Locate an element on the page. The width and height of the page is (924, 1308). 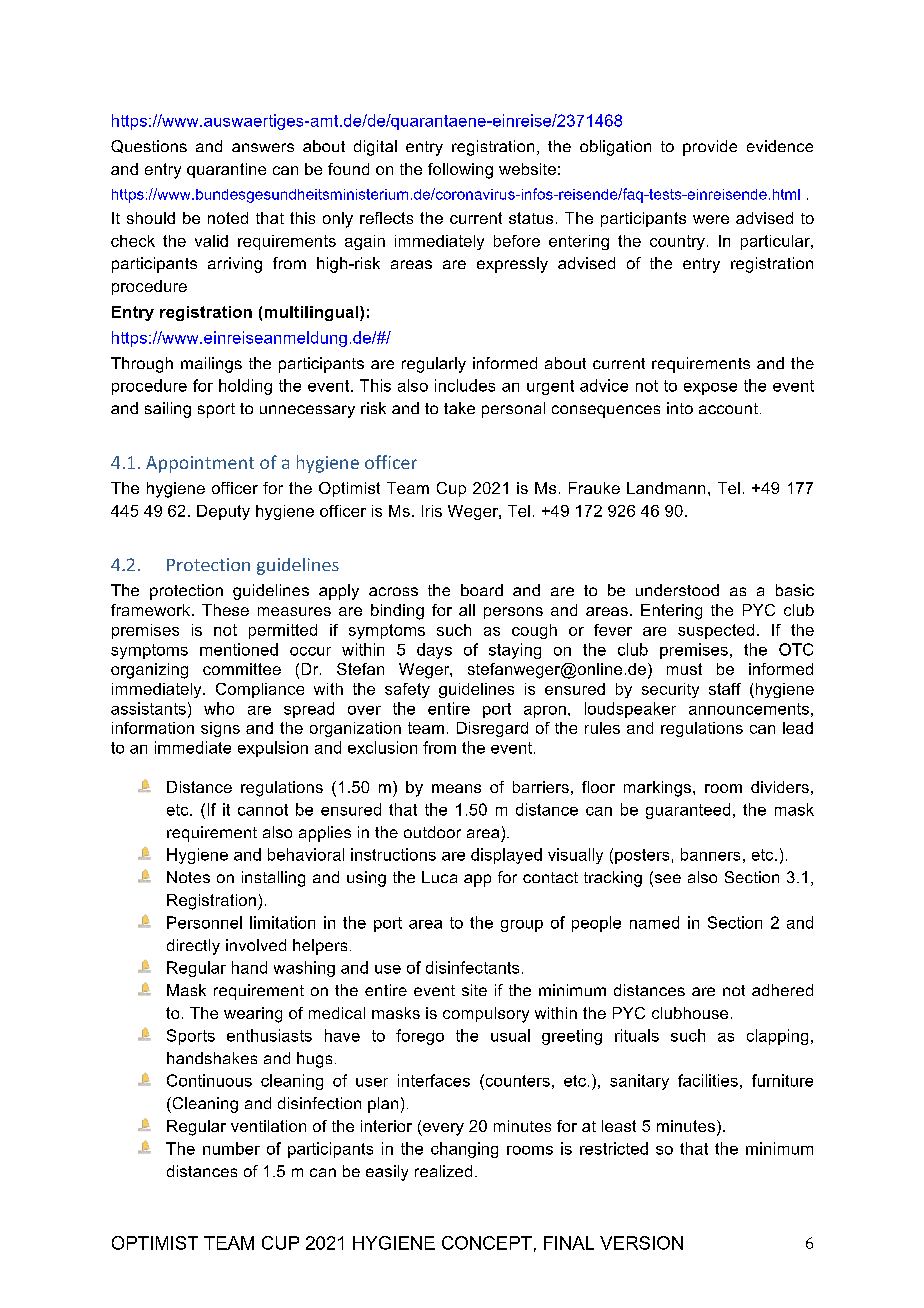
provide is located at coordinates (710, 148).
